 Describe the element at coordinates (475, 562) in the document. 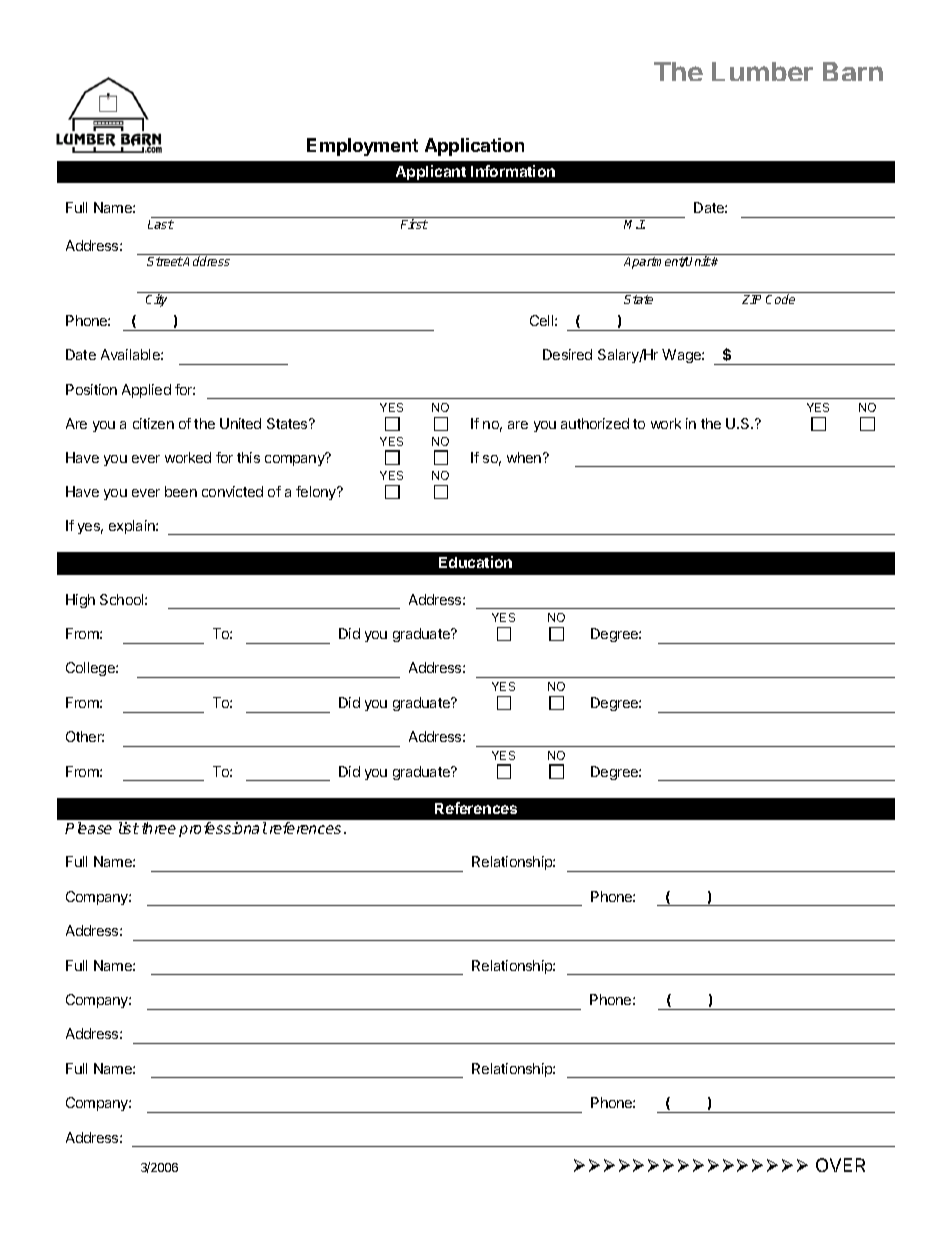

I see `Education` at that location.
